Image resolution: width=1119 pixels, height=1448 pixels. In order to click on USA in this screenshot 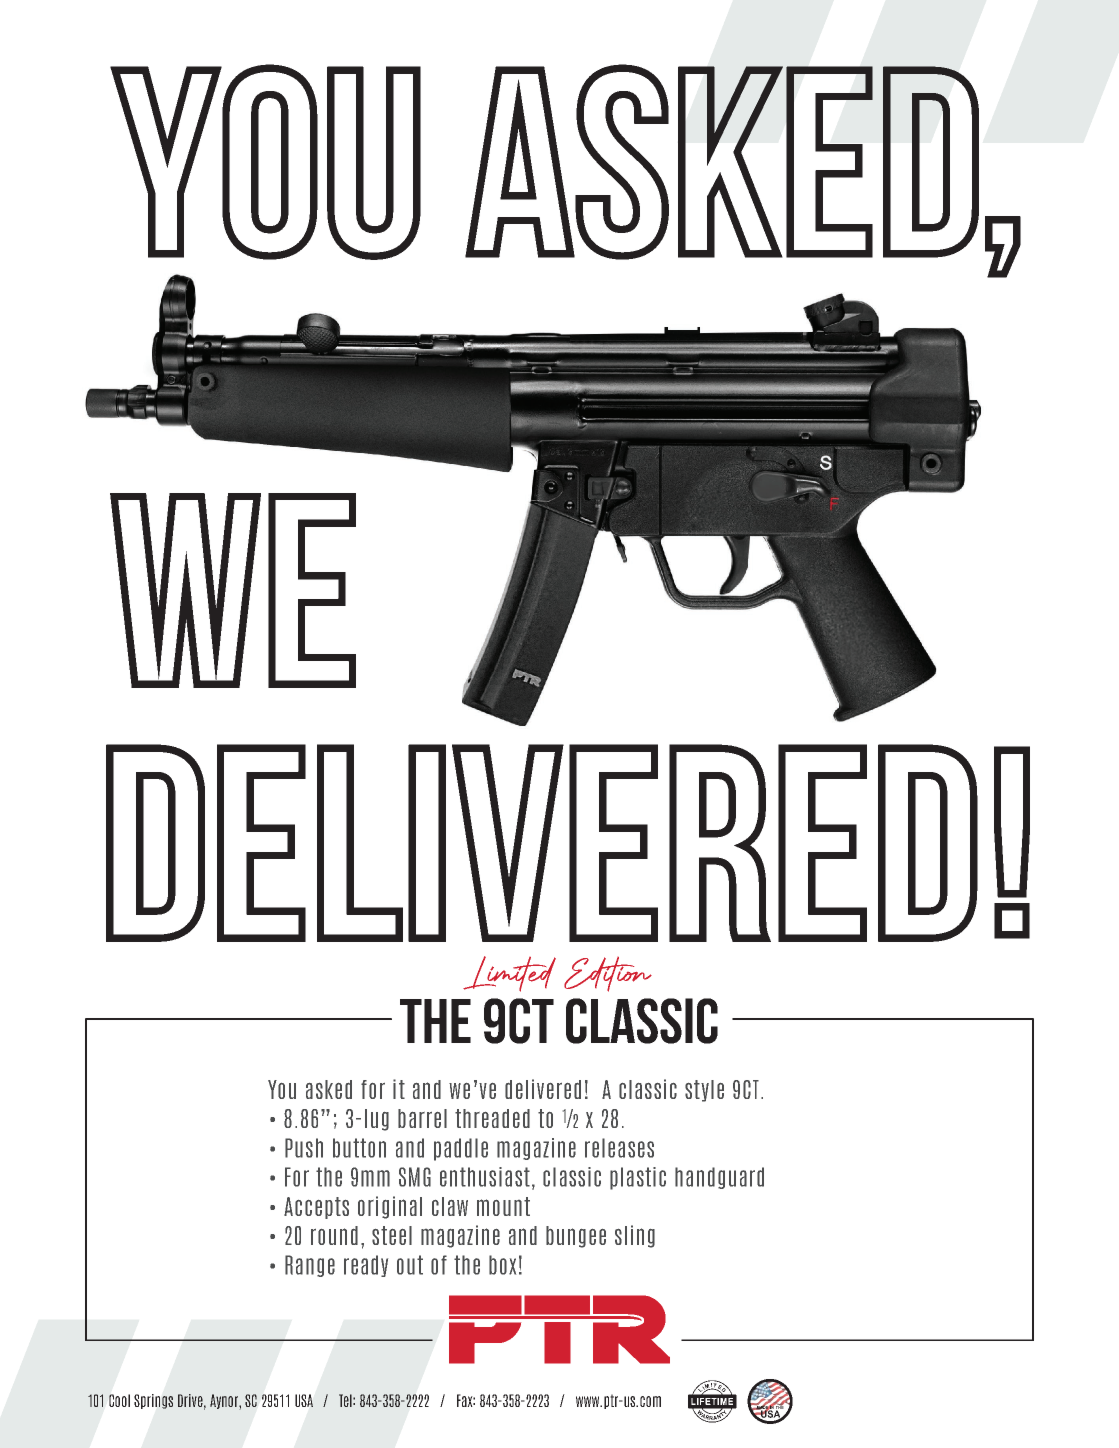, I will do `click(304, 1400)`.
